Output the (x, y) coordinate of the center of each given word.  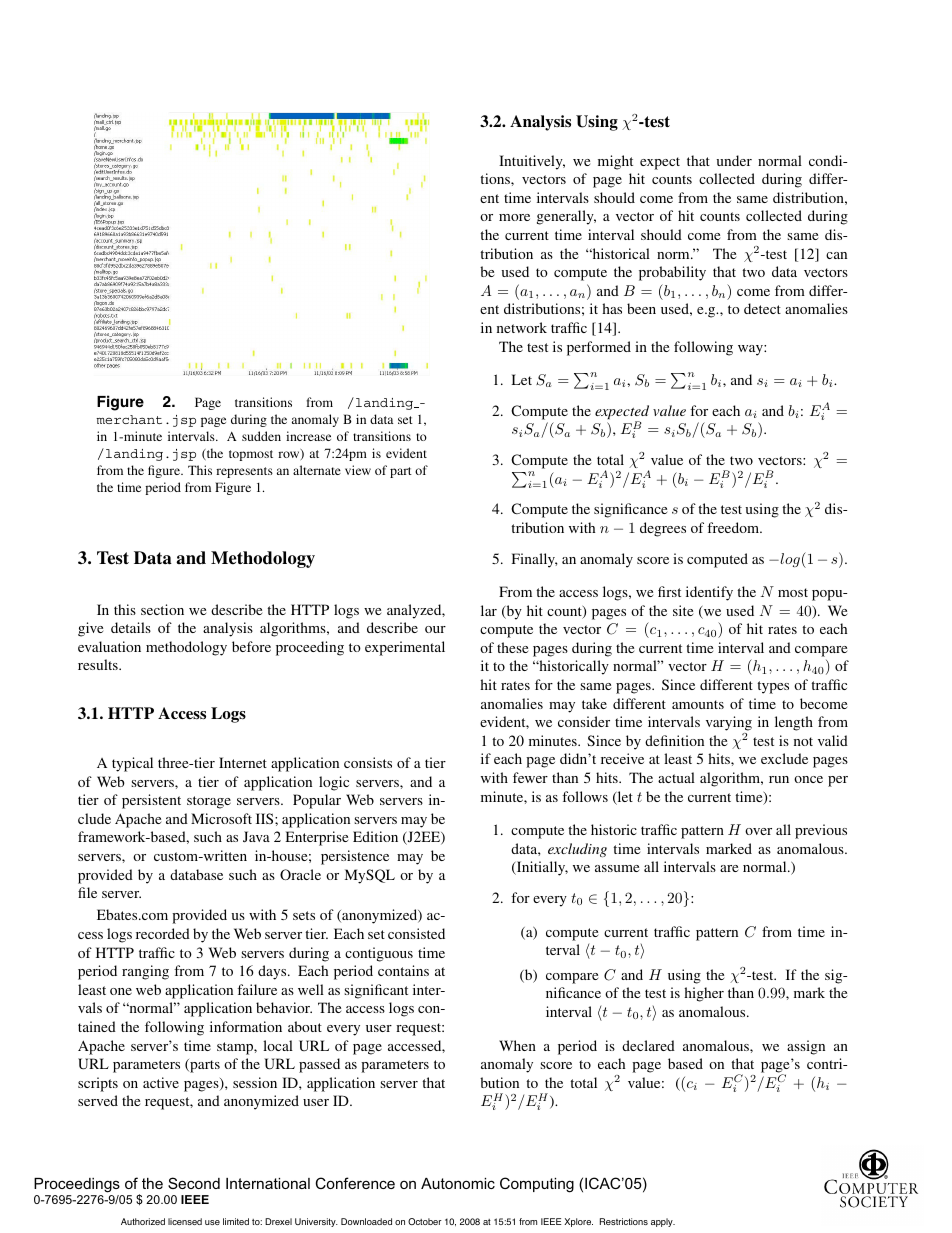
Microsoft (221, 818)
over (758, 831)
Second (194, 1183)
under (734, 160)
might (615, 162)
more (514, 217)
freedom (734, 527)
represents (244, 472)
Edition (375, 836)
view (358, 470)
